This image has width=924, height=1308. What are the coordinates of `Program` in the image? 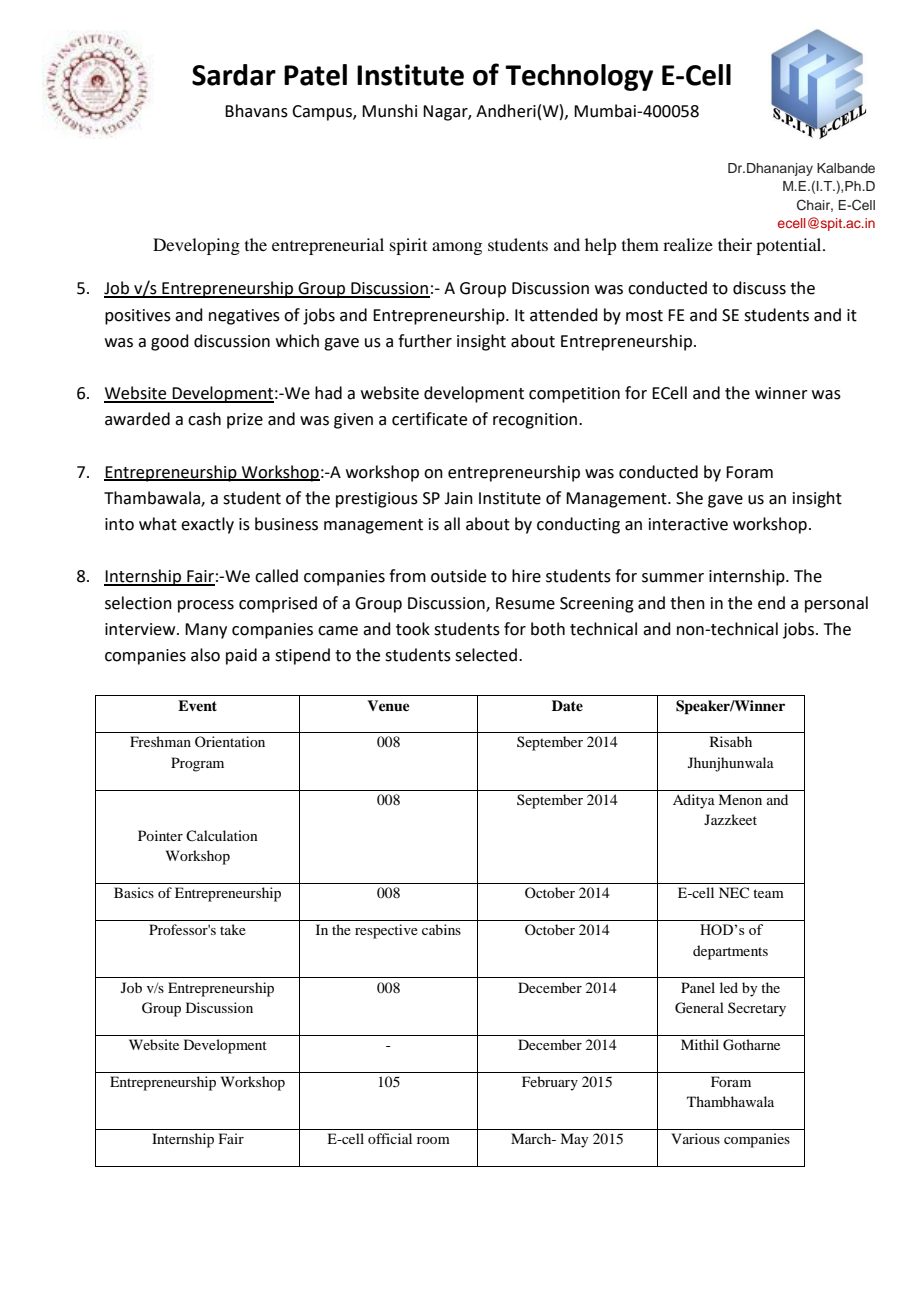 It's located at (197, 764).
